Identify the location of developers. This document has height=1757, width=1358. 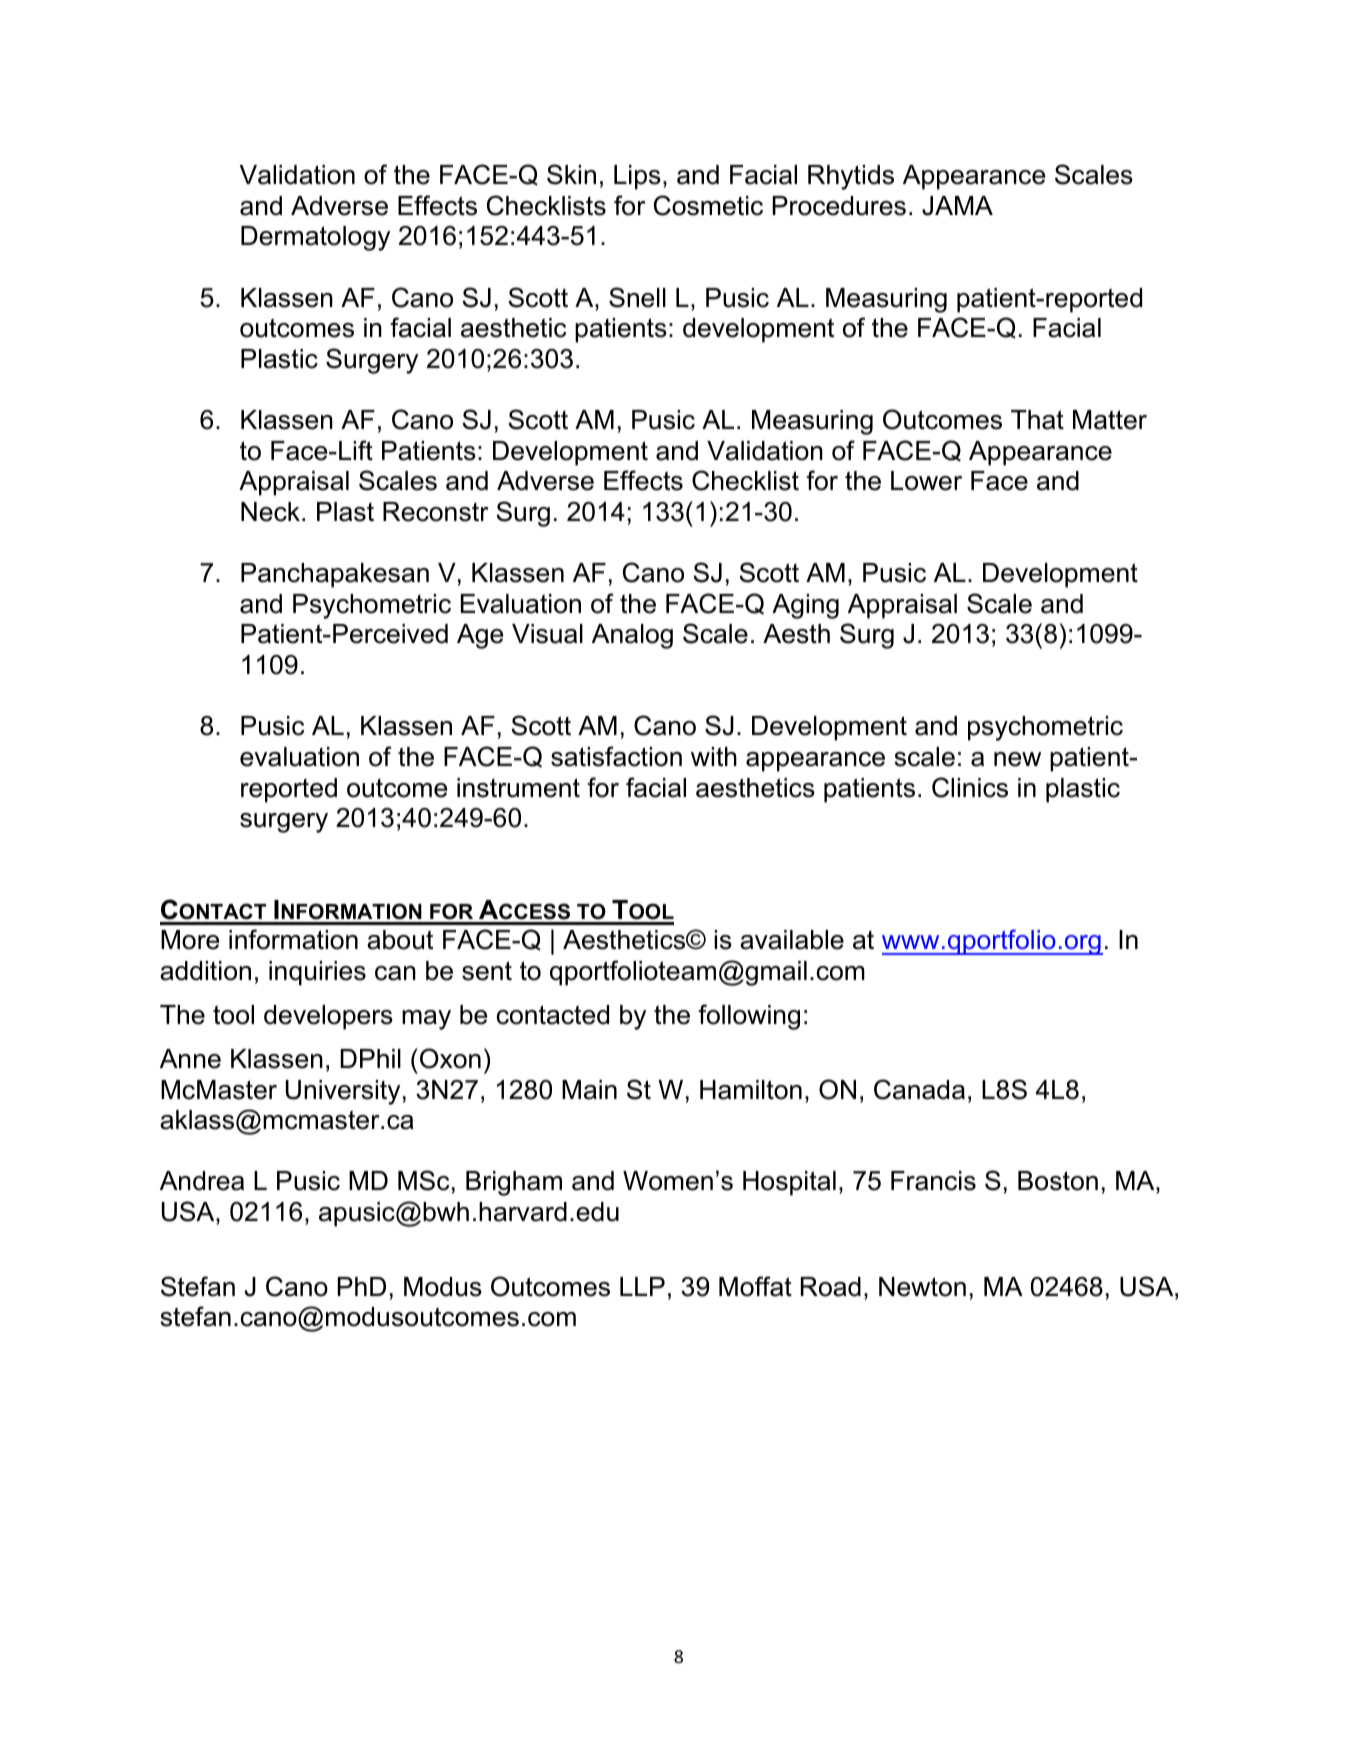
(328, 1017).
